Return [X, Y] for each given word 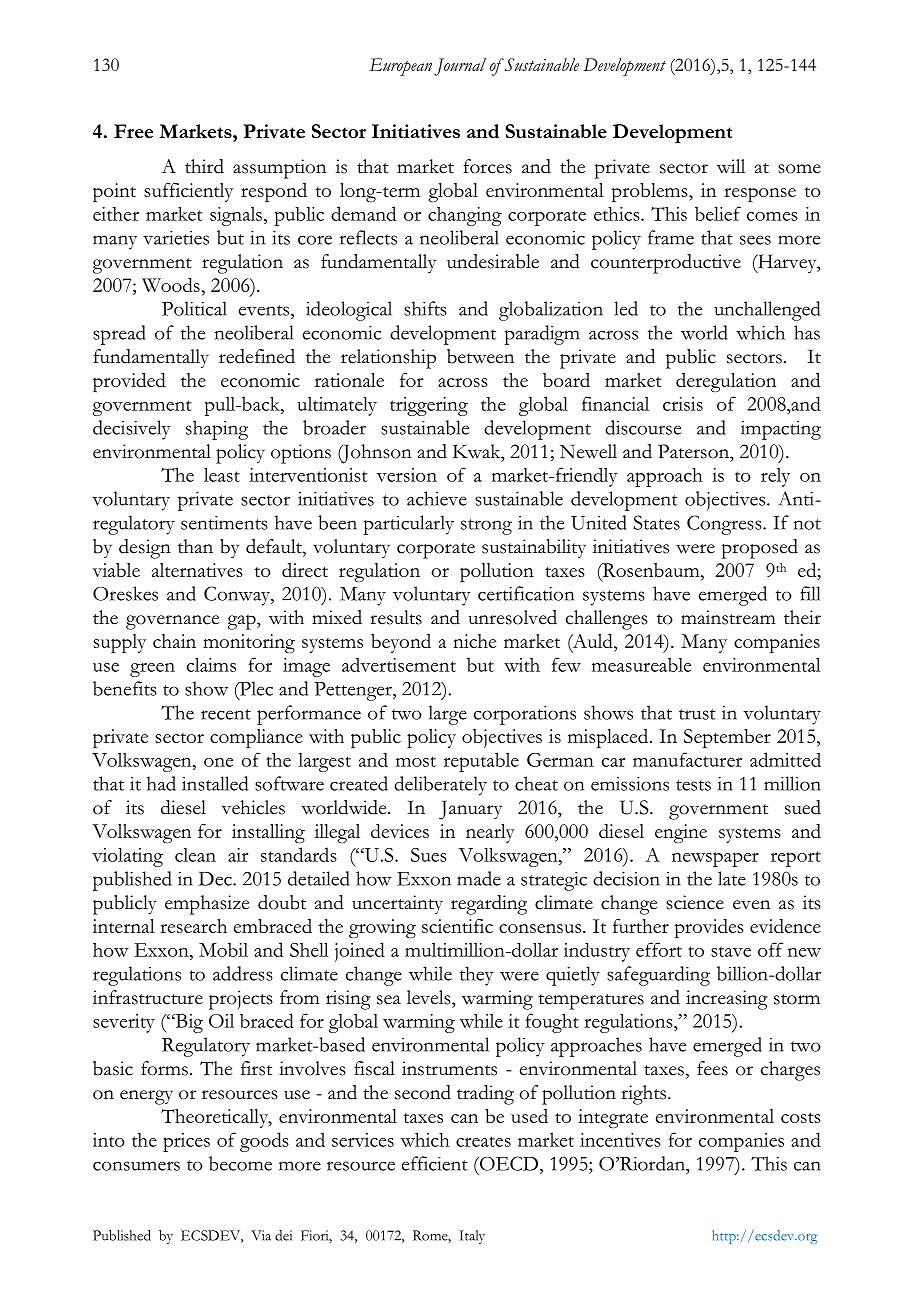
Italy [472, 1237]
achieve [437, 498]
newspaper [715, 859]
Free [133, 131]
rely [775, 477]
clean [195, 855]
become [240, 1163]
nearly [490, 833]
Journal [460, 67]
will [731, 166]
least [222, 475]
